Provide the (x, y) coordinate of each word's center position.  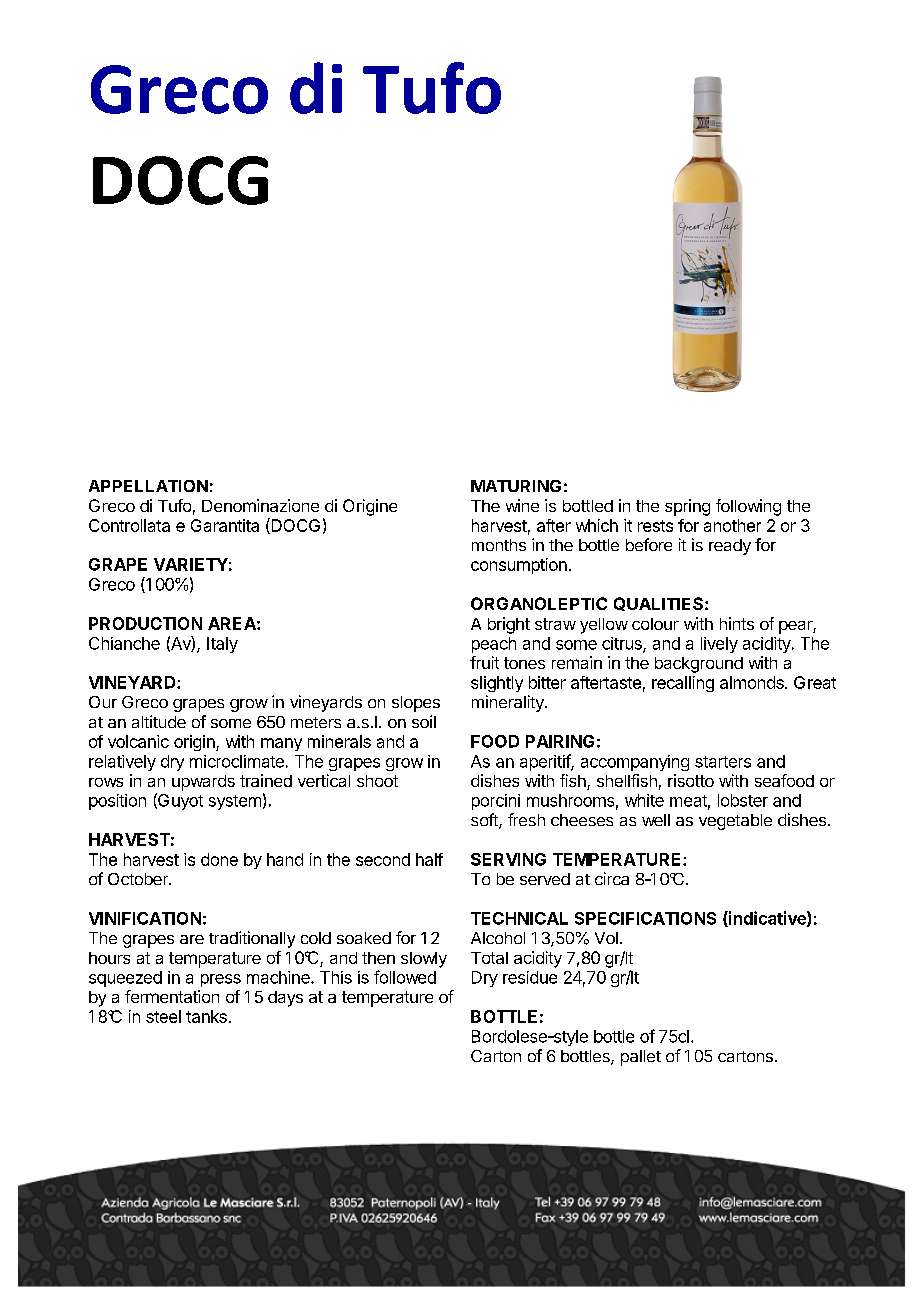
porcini (496, 802)
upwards (203, 783)
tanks (206, 1016)
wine (522, 505)
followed (405, 977)
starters (723, 762)
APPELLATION (148, 486)
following (748, 507)
